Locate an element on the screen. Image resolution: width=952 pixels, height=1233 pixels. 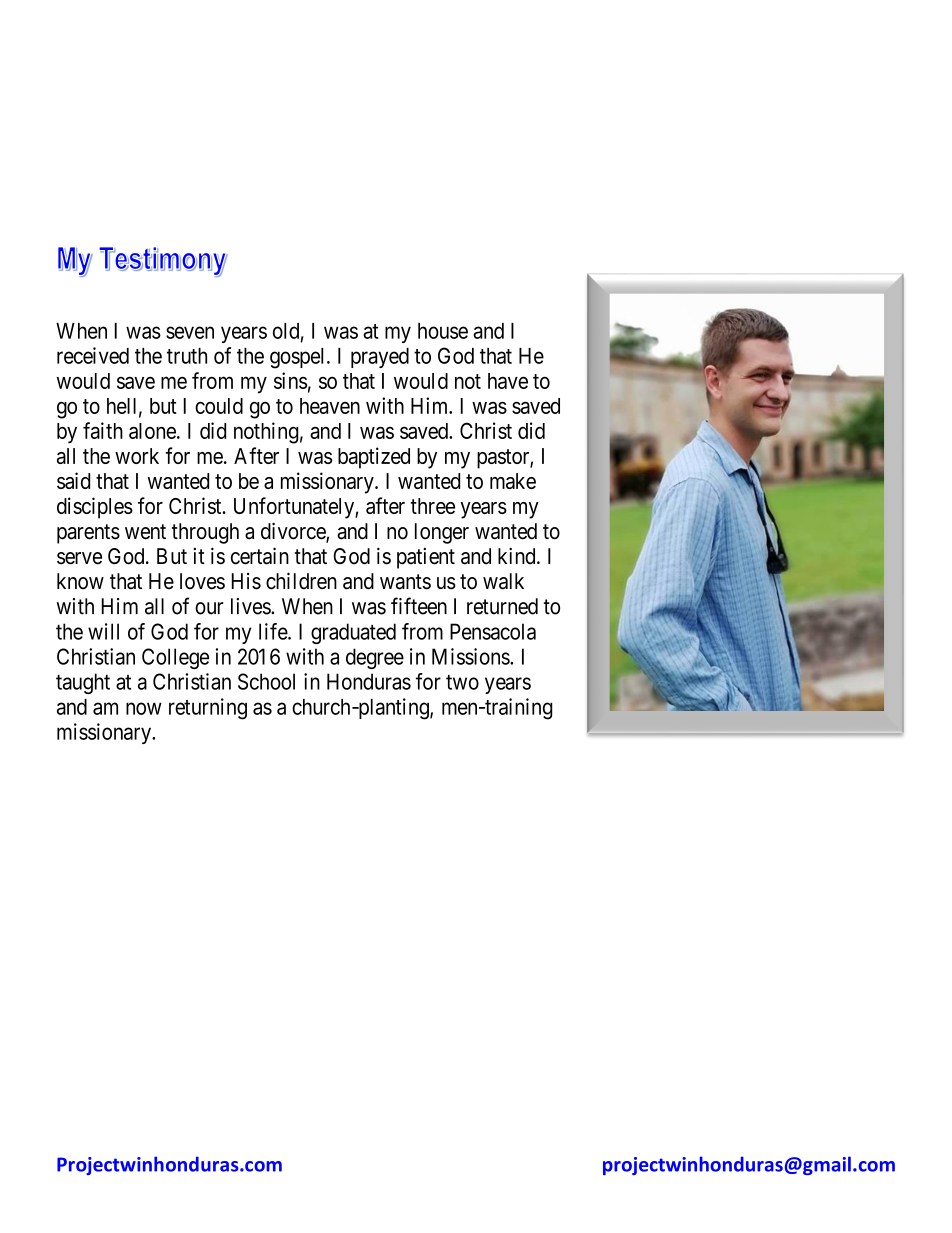
taught is located at coordinates (83, 683).
